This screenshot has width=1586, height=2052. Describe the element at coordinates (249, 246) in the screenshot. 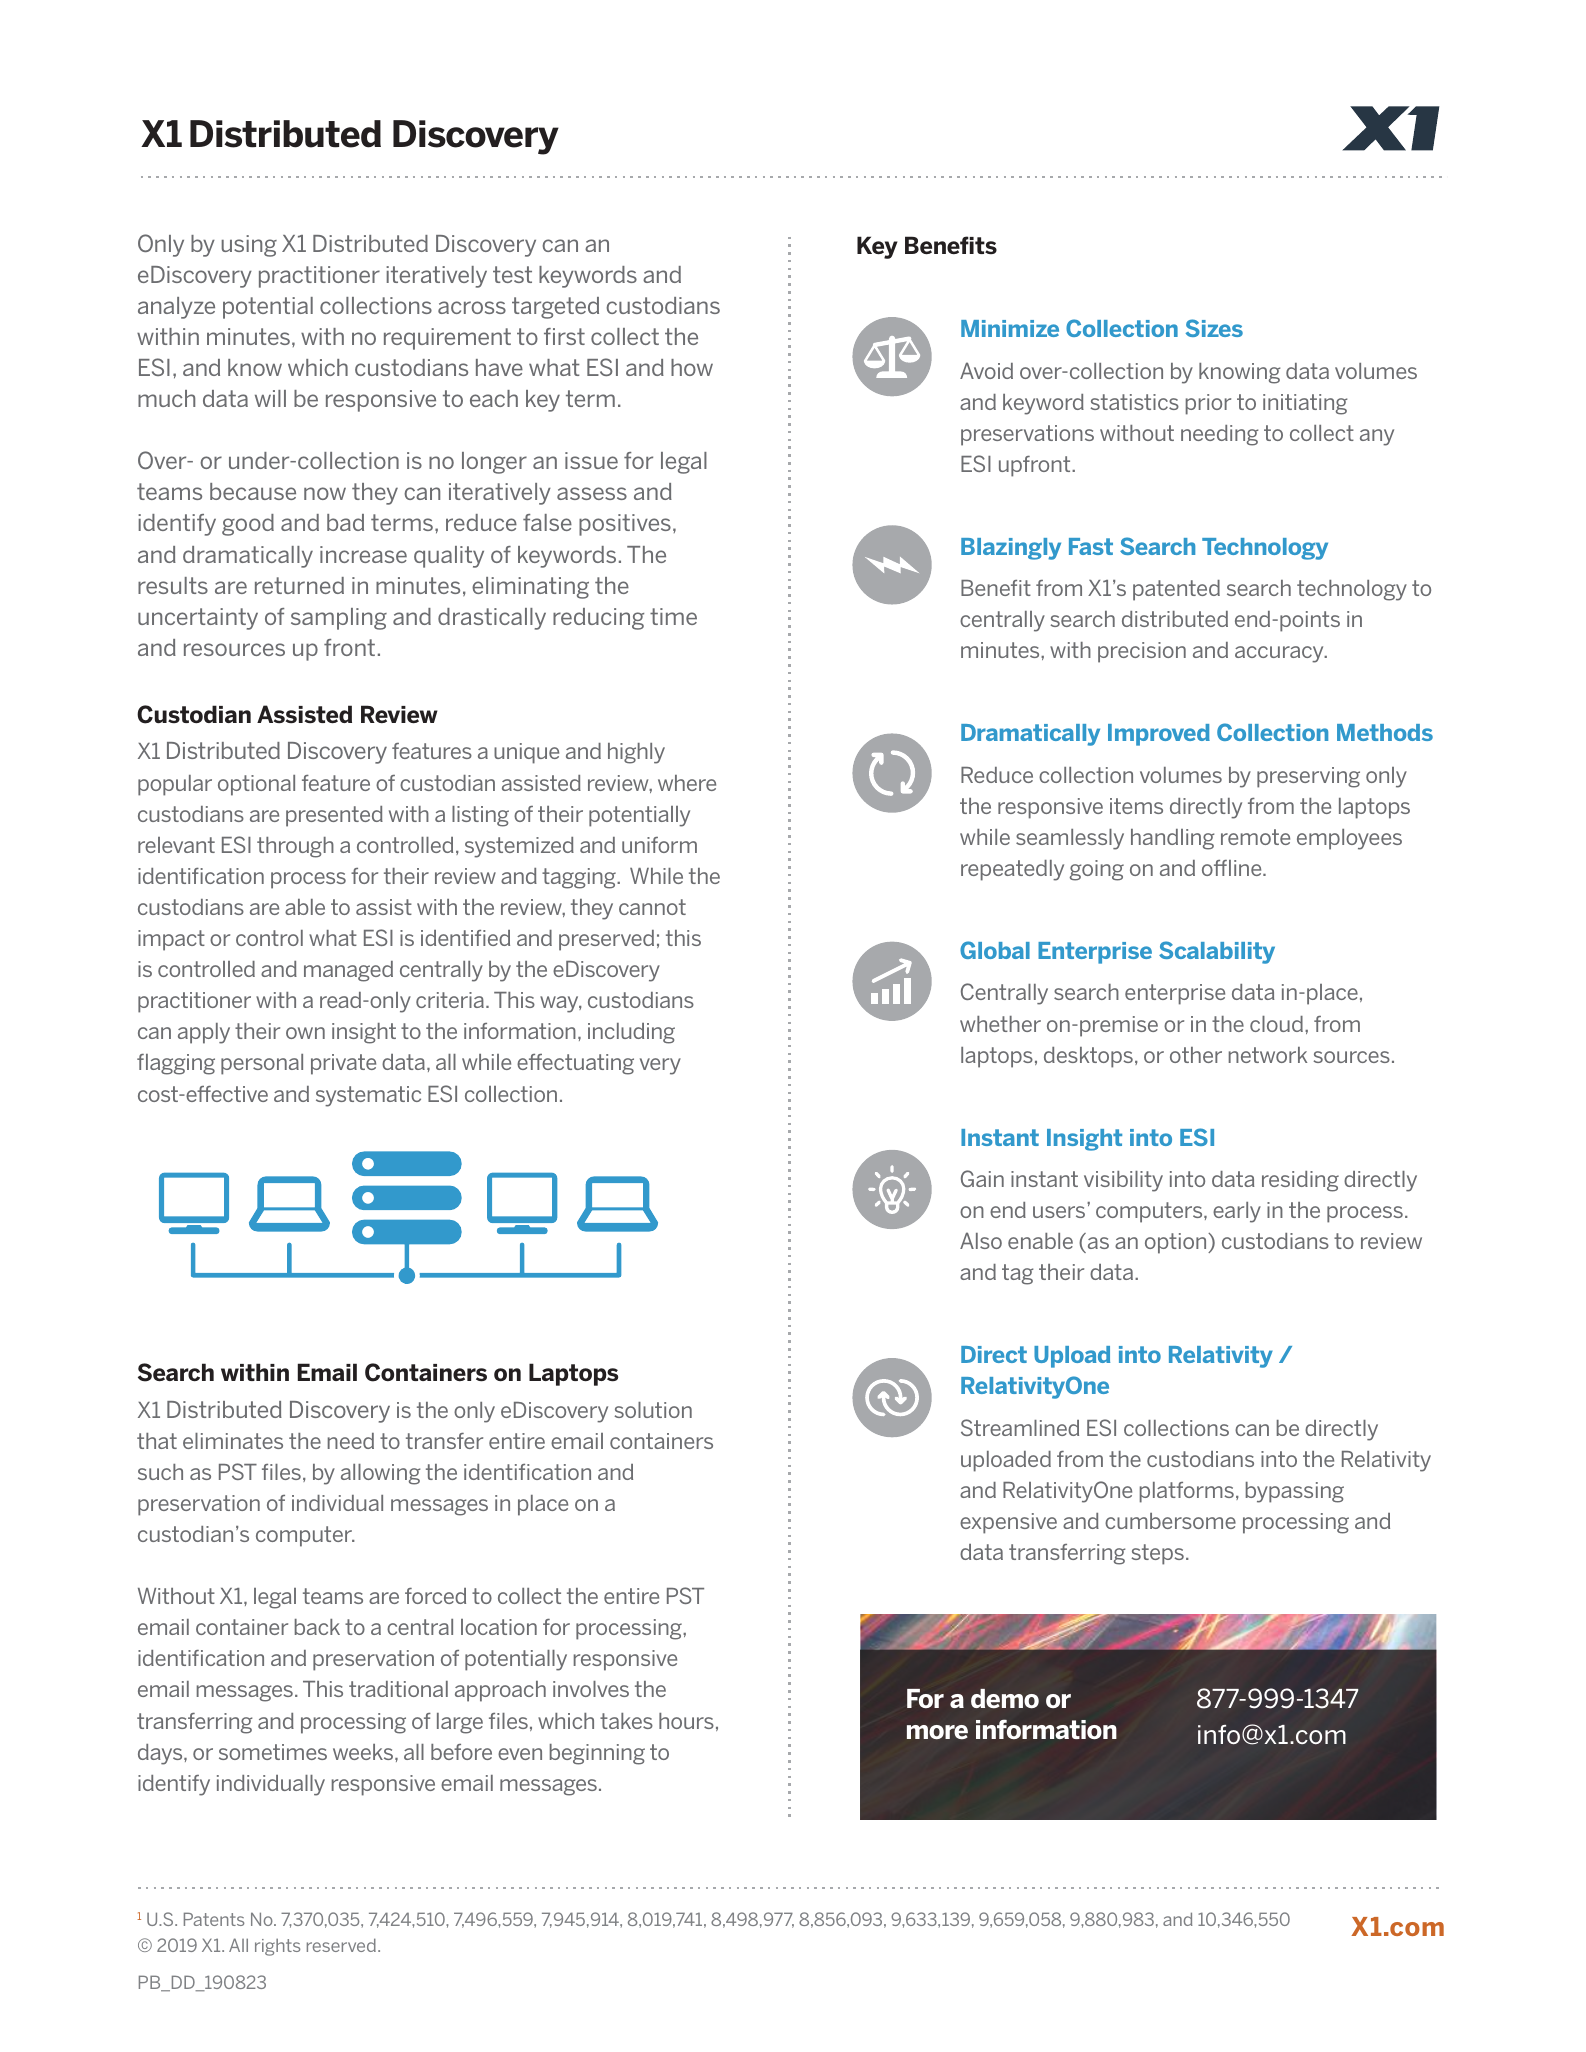

I see `using` at that location.
